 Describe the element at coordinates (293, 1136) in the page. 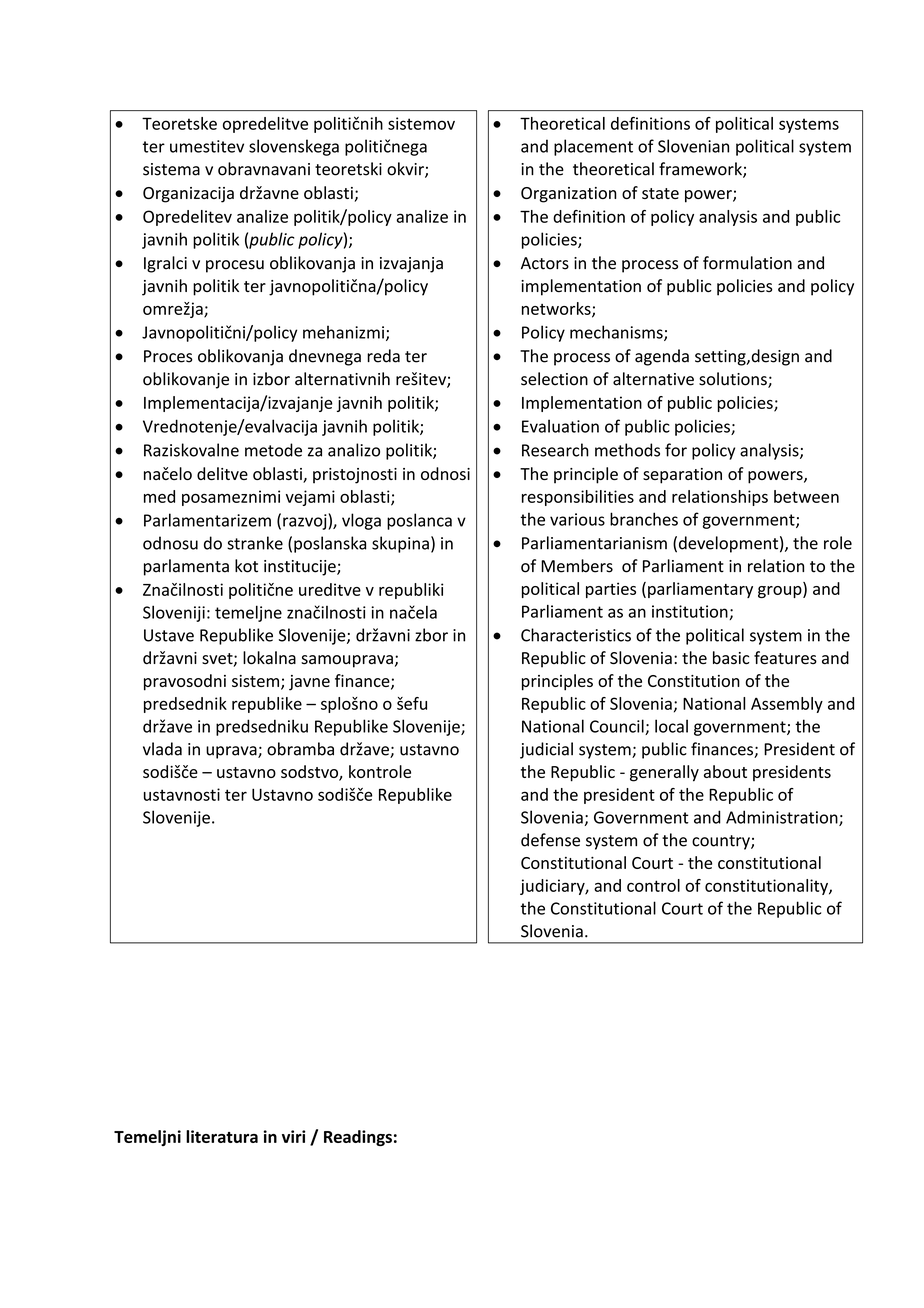

I see `viri` at that location.
